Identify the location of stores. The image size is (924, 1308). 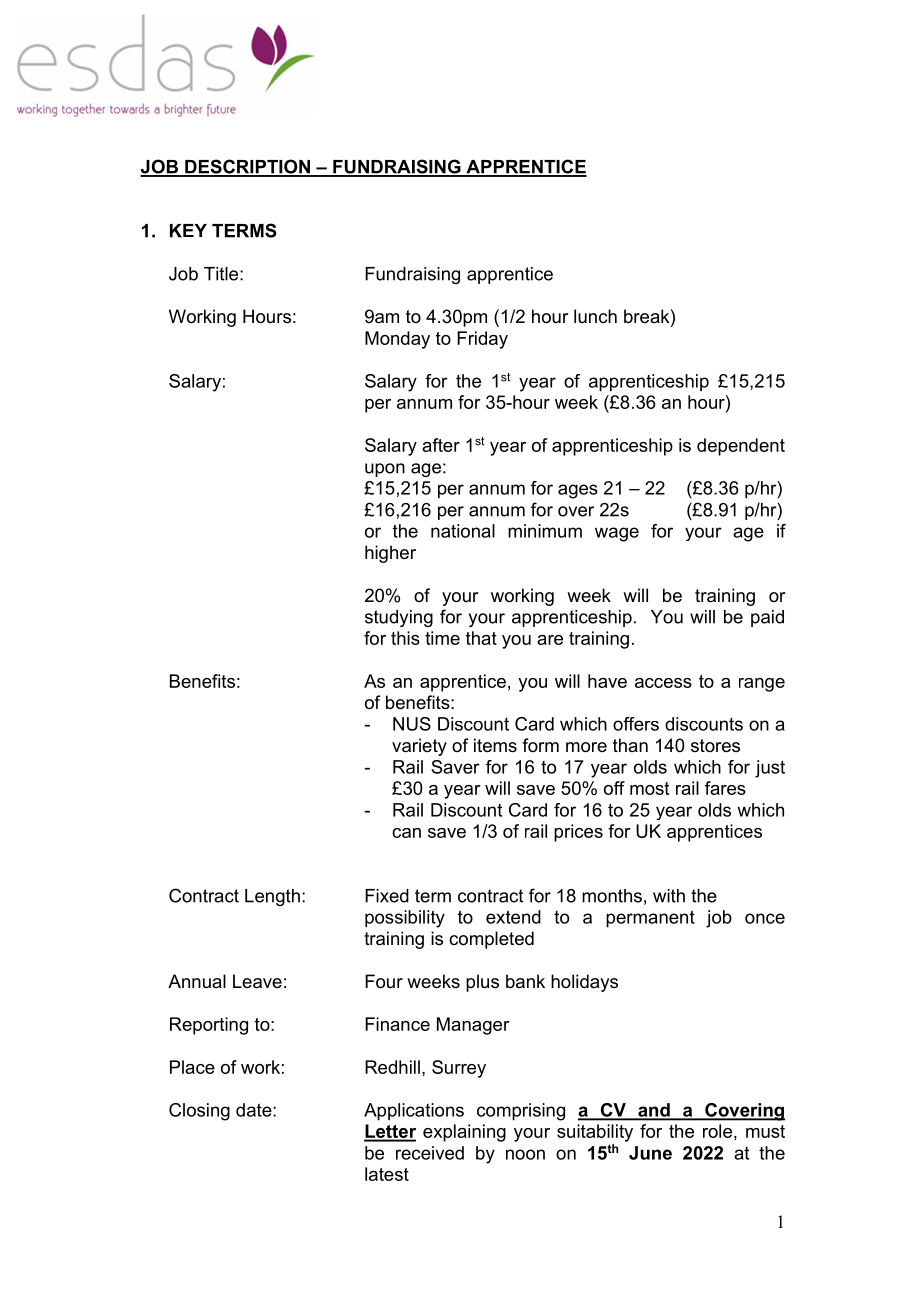
(715, 746).
